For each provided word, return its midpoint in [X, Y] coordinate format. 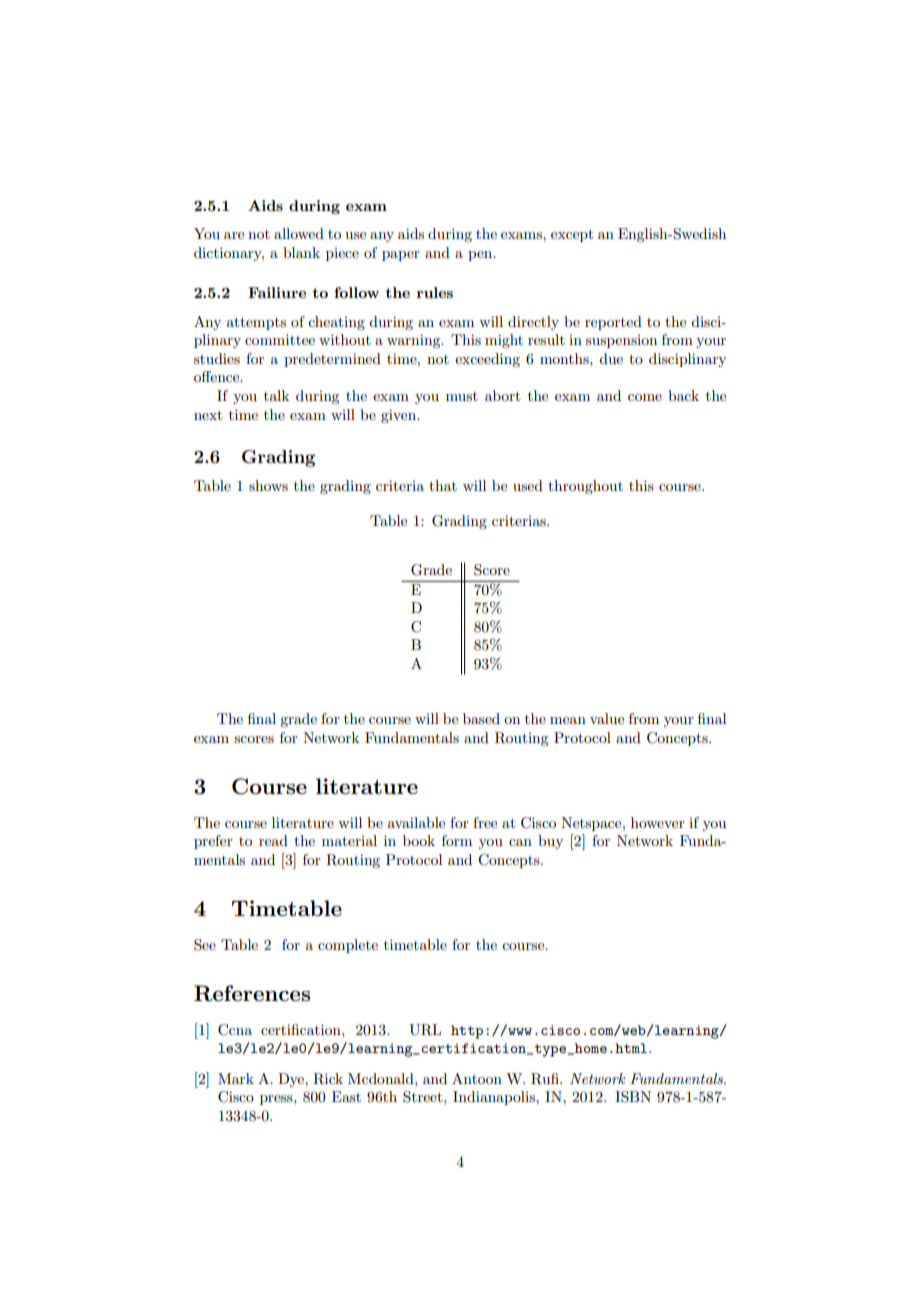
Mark [236, 1078]
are [234, 235]
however [658, 822]
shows [268, 485]
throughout [585, 487]
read [273, 840]
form [457, 840]
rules [435, 292]
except [572, 235]
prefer [213, 842]
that [443, 485]
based [481, 718]
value [607, 718]
